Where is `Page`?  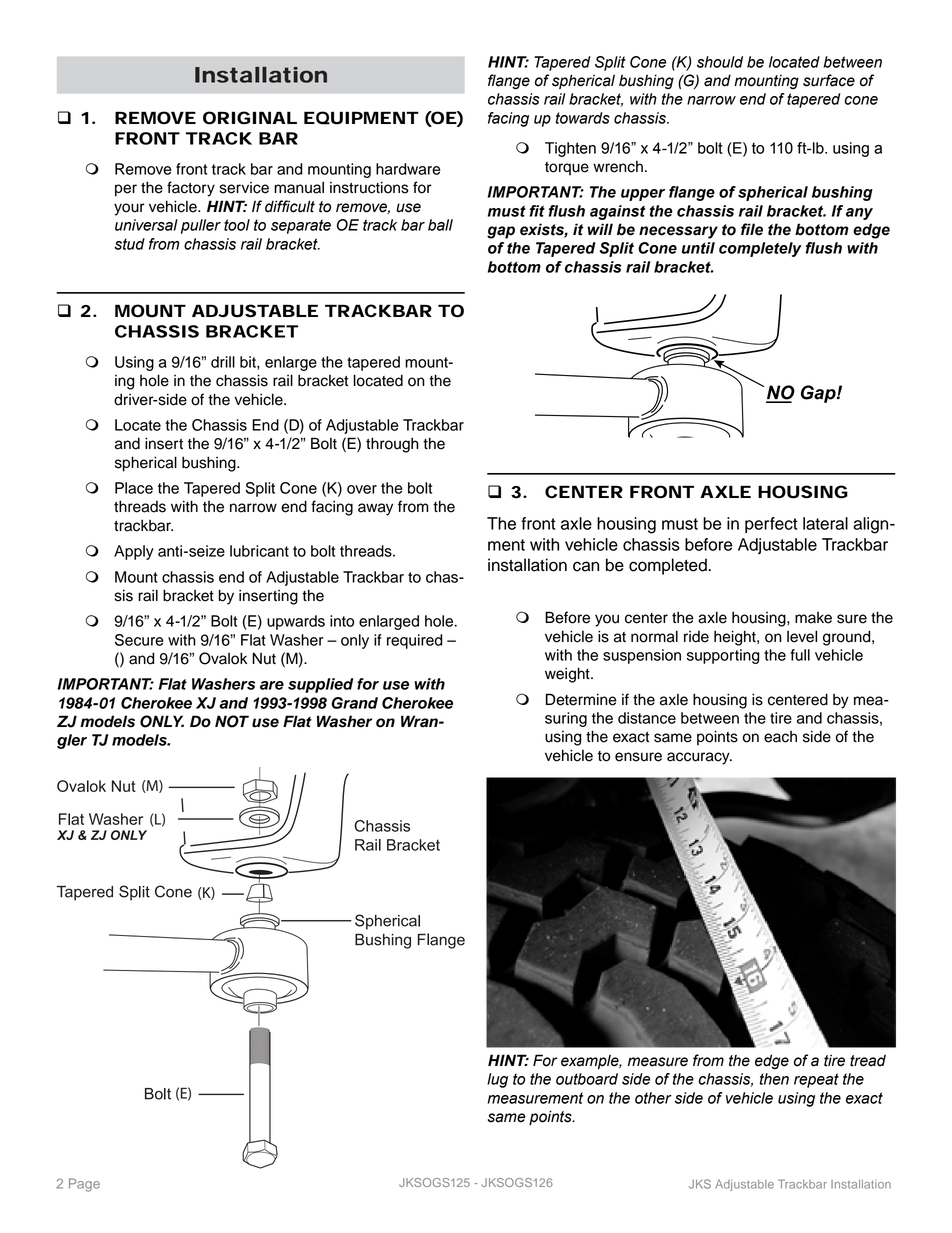 Page is located at coordinates (84, 1185).
